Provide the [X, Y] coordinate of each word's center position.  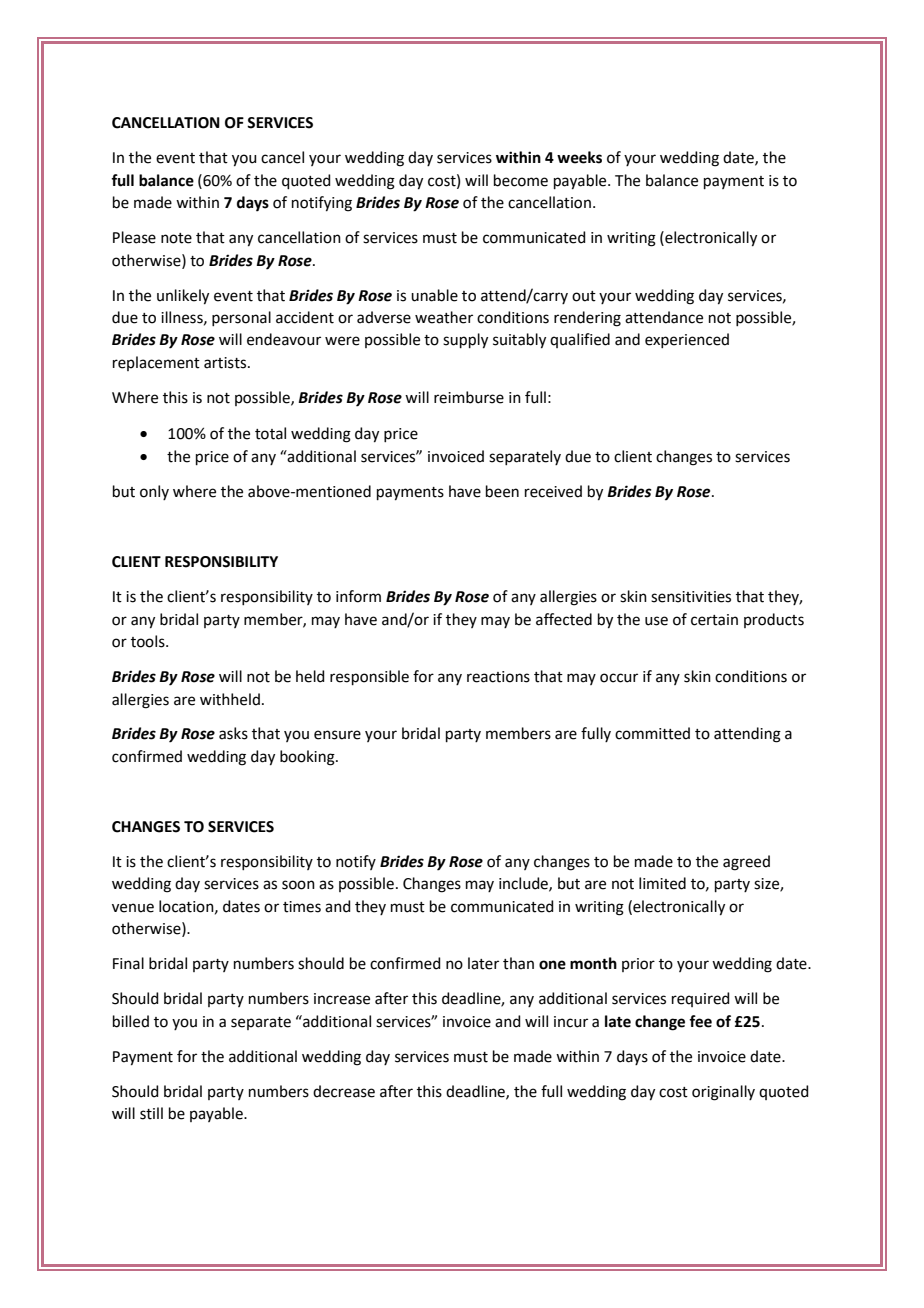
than [518, 963]
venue [133, 908]
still [151, 1113]
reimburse [469, 397]
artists [226, 363]
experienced [687, 340]
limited [662, 883]
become [521, 180]
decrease [344, 1091]
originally [723, 1093]
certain [714, 620]
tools [149, 641]
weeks [579, 157]
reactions [498, 677]
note [176, 238]
